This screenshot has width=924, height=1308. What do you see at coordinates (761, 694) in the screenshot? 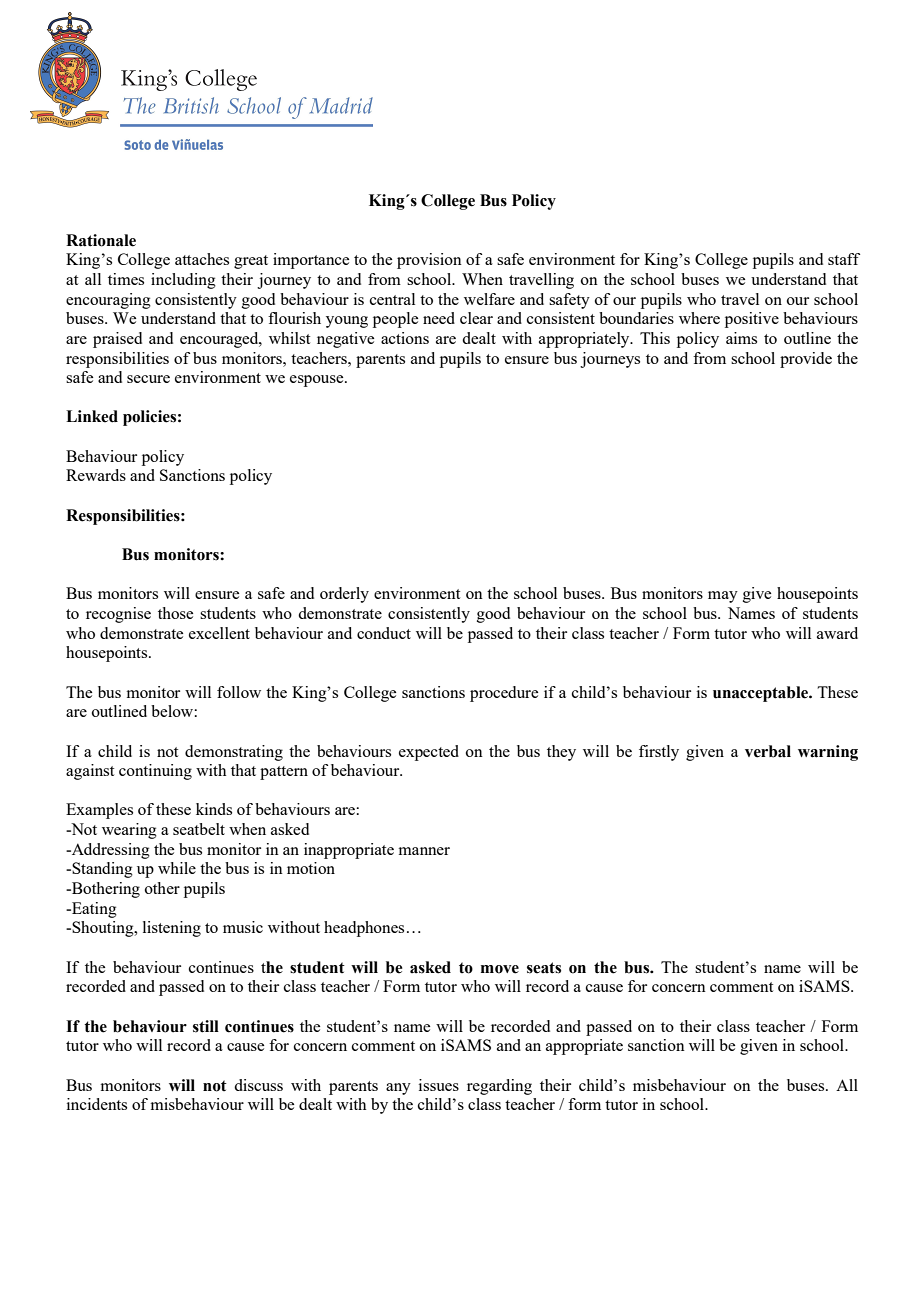
I see `unacceptable` at bounding box center [761, 694].
